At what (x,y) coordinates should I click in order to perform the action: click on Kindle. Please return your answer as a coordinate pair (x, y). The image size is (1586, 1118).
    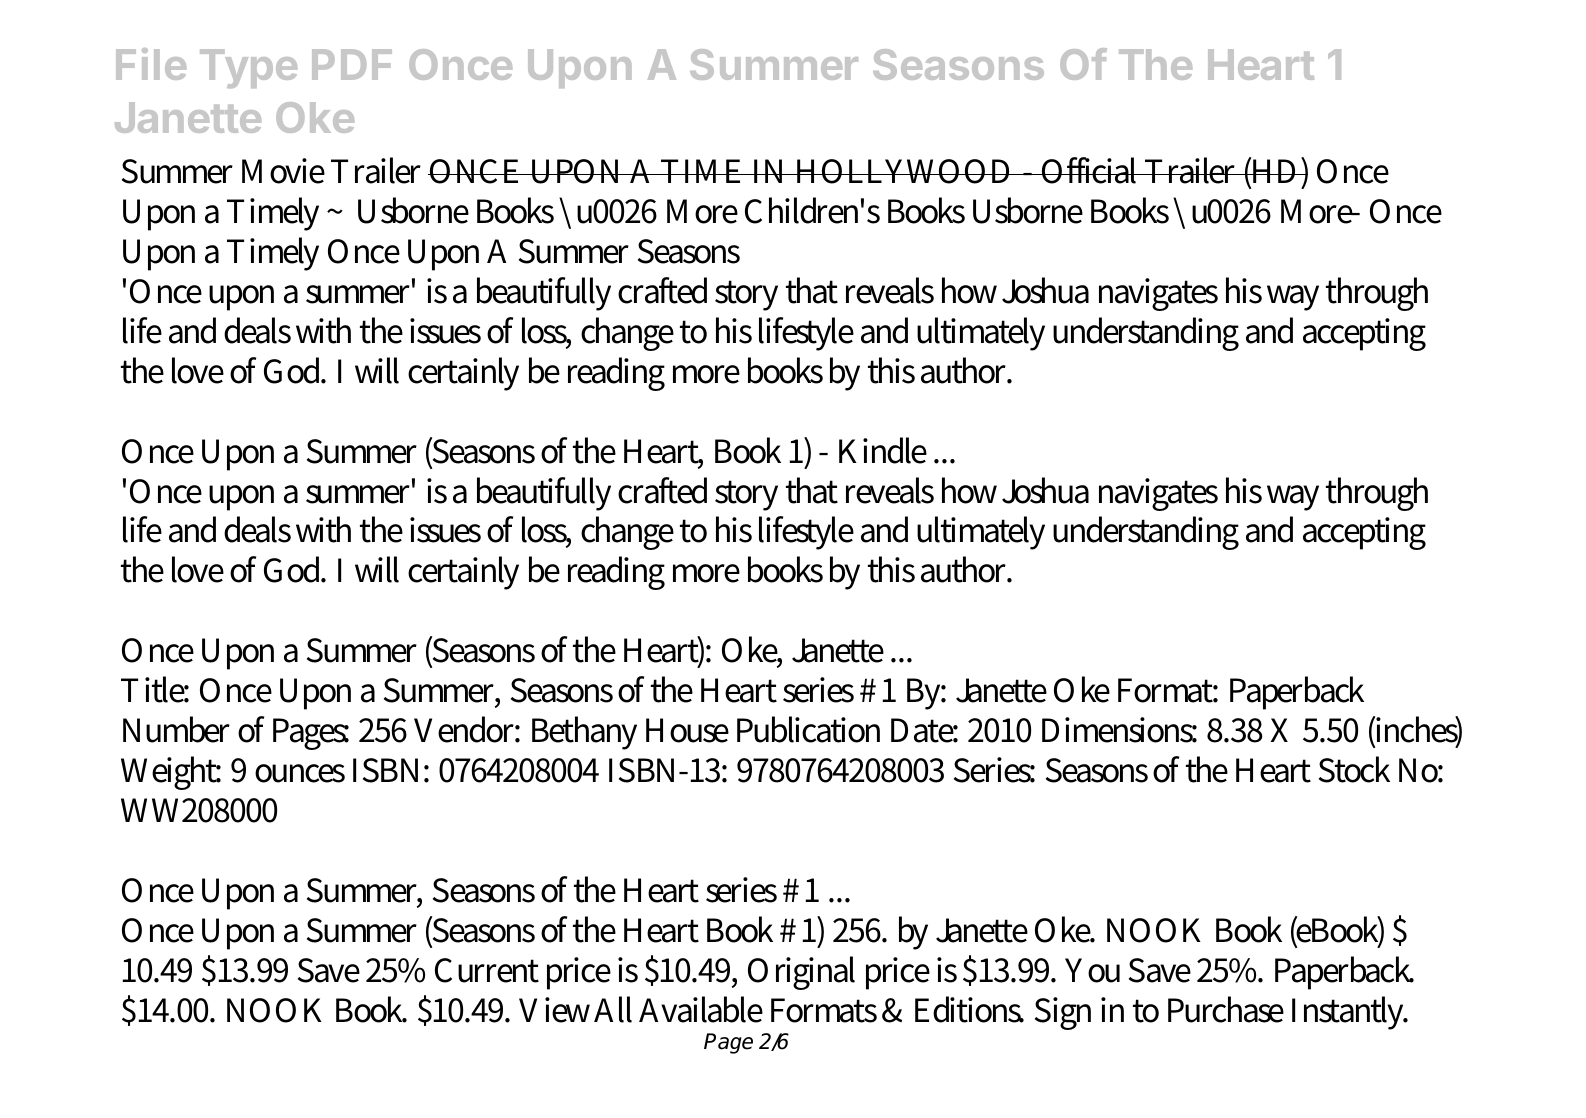
    Looking at the image, I should click on (883, 450).
